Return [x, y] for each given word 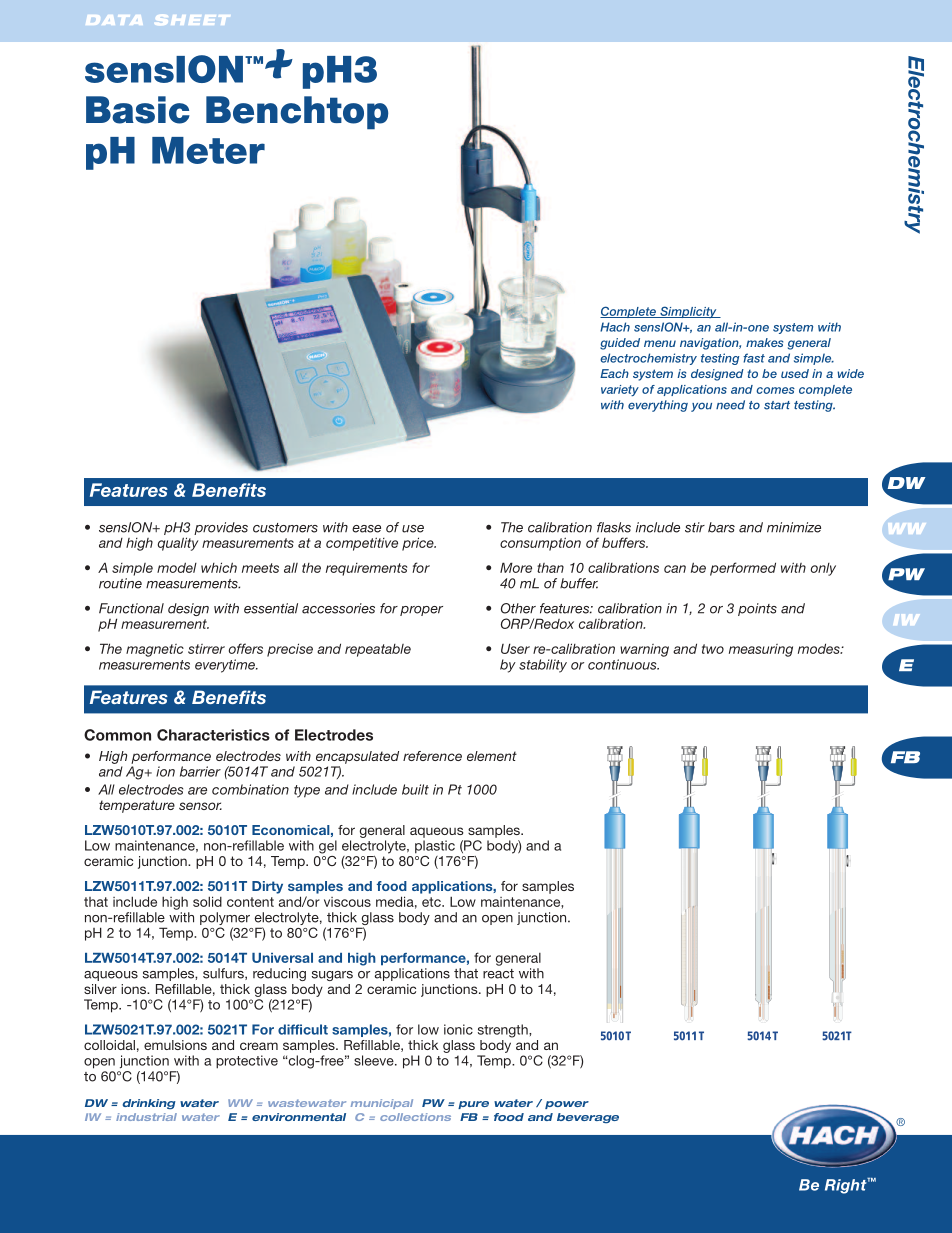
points [757, 609]
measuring [761, 650]
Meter [208, 150]
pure [473, 1105]
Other [518, 608]
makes [764, 342]
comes [775, 390]
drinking [149, 1104]
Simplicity [688, 312]
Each [614, 373]
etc [432, 902]
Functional [131, 608]
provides [221, 528]
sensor [200, 806]
